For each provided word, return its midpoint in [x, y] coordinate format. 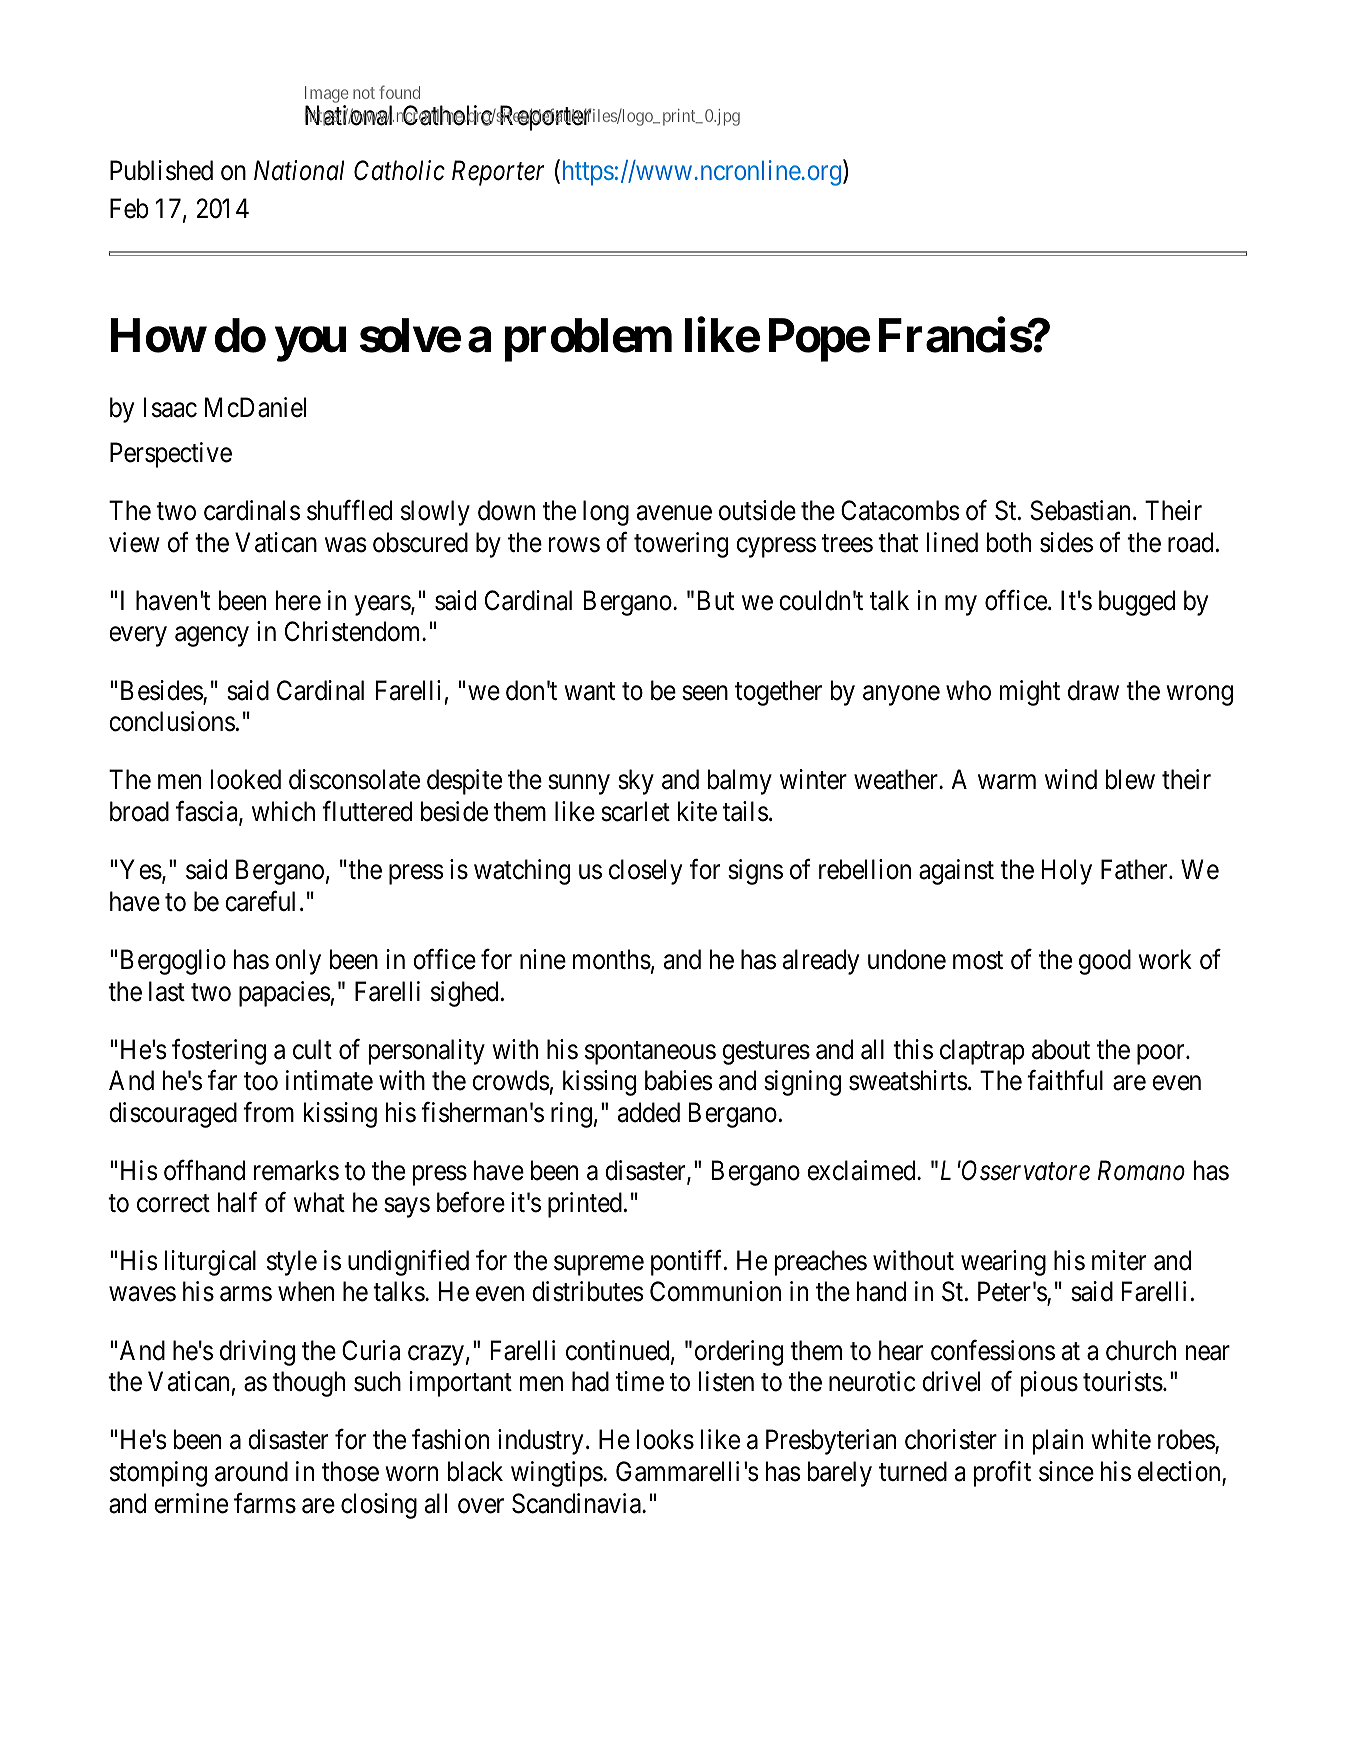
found [399, 92]
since [1066, 1471]
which [283, 811]
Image [326, 96]
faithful [1065, 1080]
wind [1071, 779]
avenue [674, 513]
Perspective [171, 455]
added [649, 1112]
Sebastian [1080, 510]
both [1009, 542]
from [268, 1112]
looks [665, 1439]
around [251, 1471]
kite [697, 811]
